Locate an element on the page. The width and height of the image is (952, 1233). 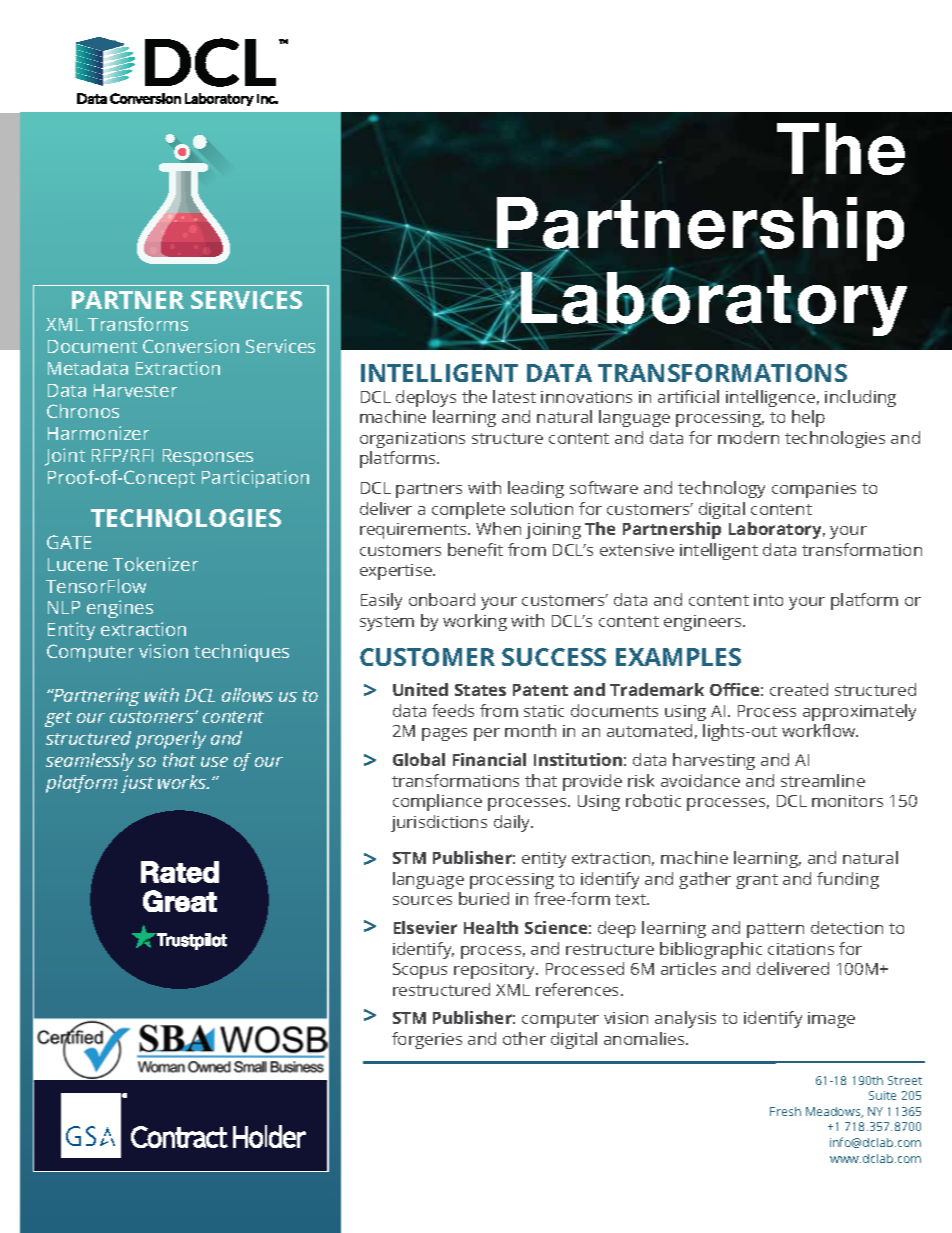
including is located at coordinates (860, 398).
